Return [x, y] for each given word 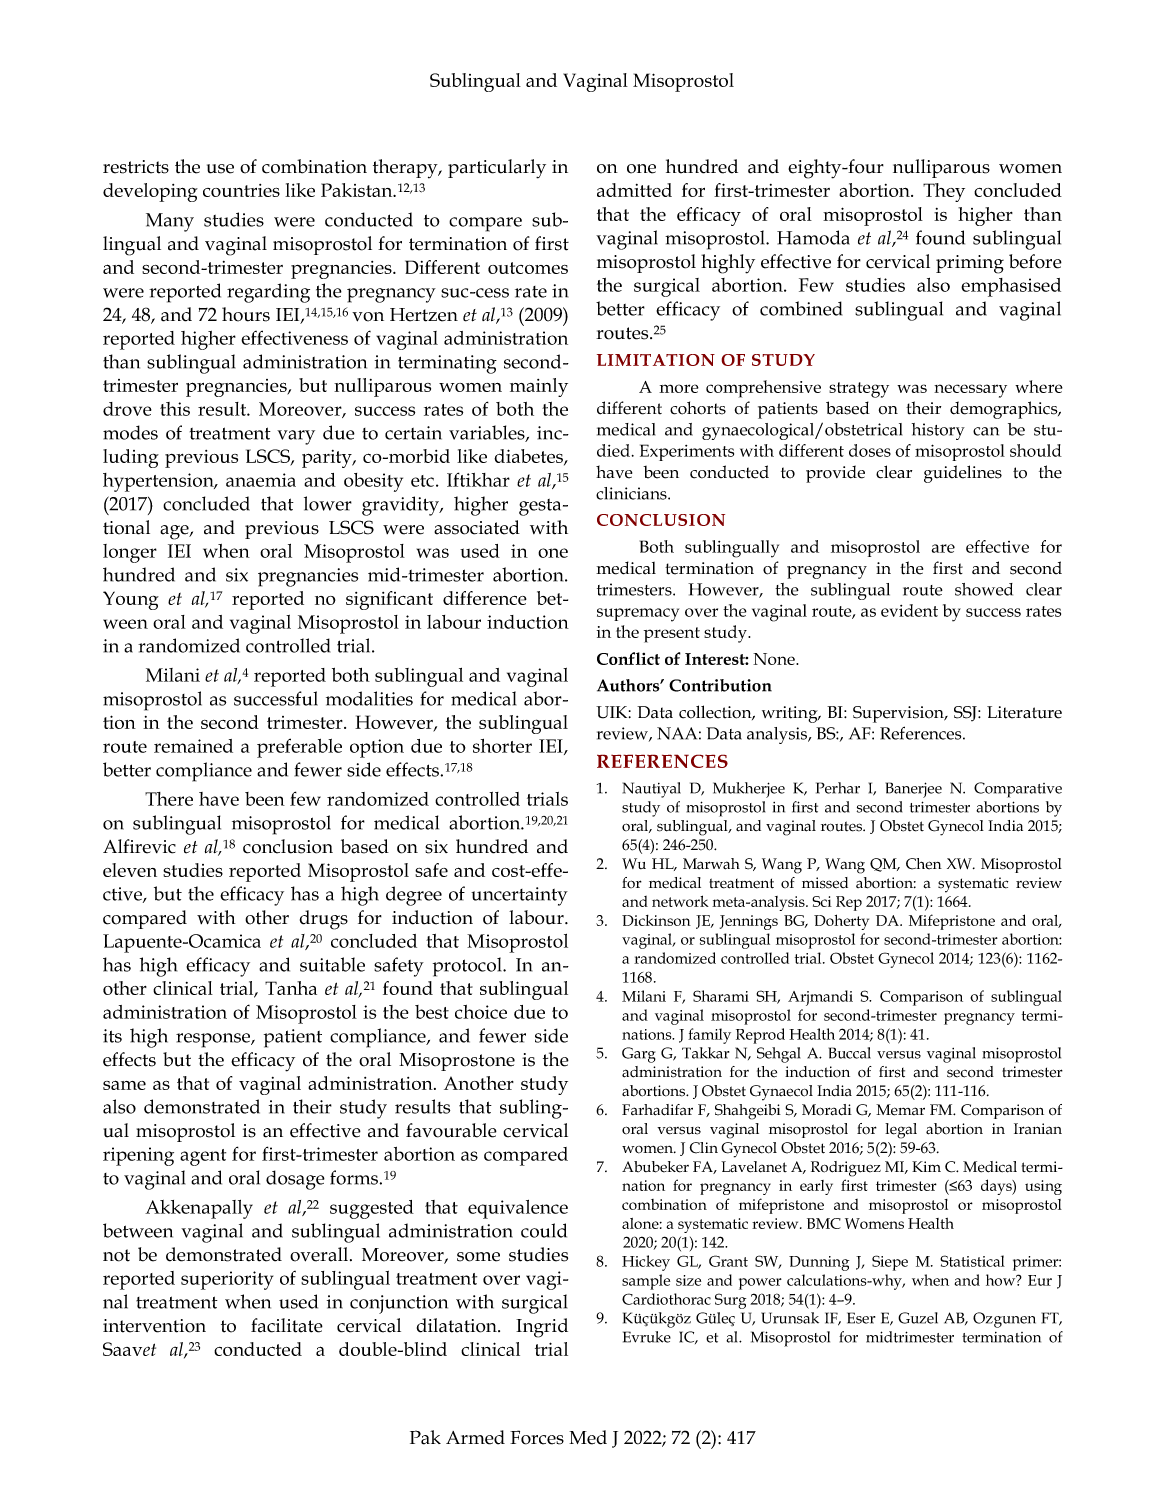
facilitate [287, 1325]
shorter [502, 746]
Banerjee [914, 790]
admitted [634, 190]
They [944, 192]
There [169, 799]
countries [241, 190]
